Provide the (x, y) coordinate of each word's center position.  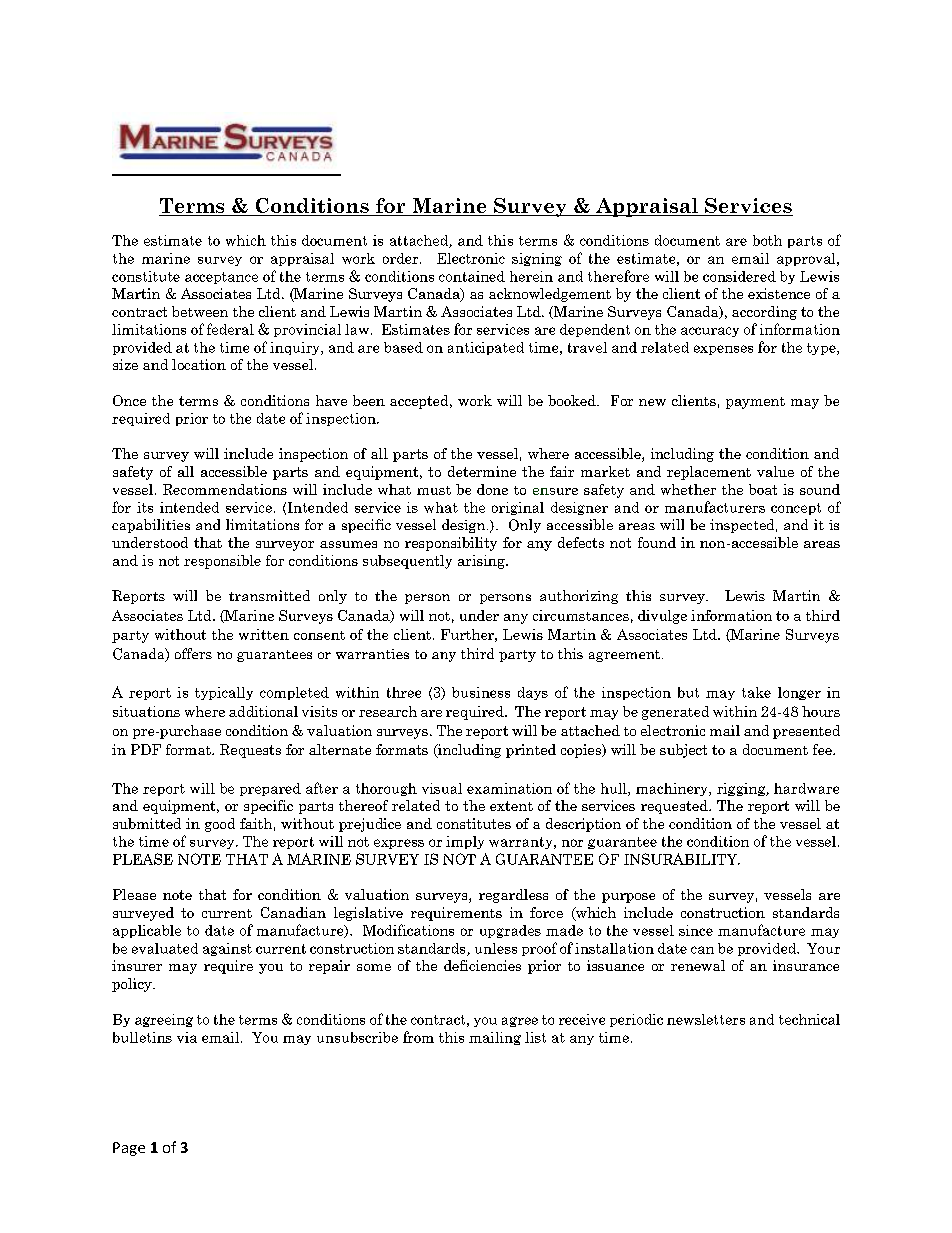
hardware (806, 788)
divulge (662, 617)
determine (482, 471)
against (227, 949)
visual (442, 788)
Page (129, 1149)
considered (739, 276)
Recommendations (225, 489)
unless (496, 948)
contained (472, 276)
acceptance (221, 278)
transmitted (269, 595)
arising (482, 562)
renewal (698, 965)
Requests (250, 751)
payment (755, 403)
